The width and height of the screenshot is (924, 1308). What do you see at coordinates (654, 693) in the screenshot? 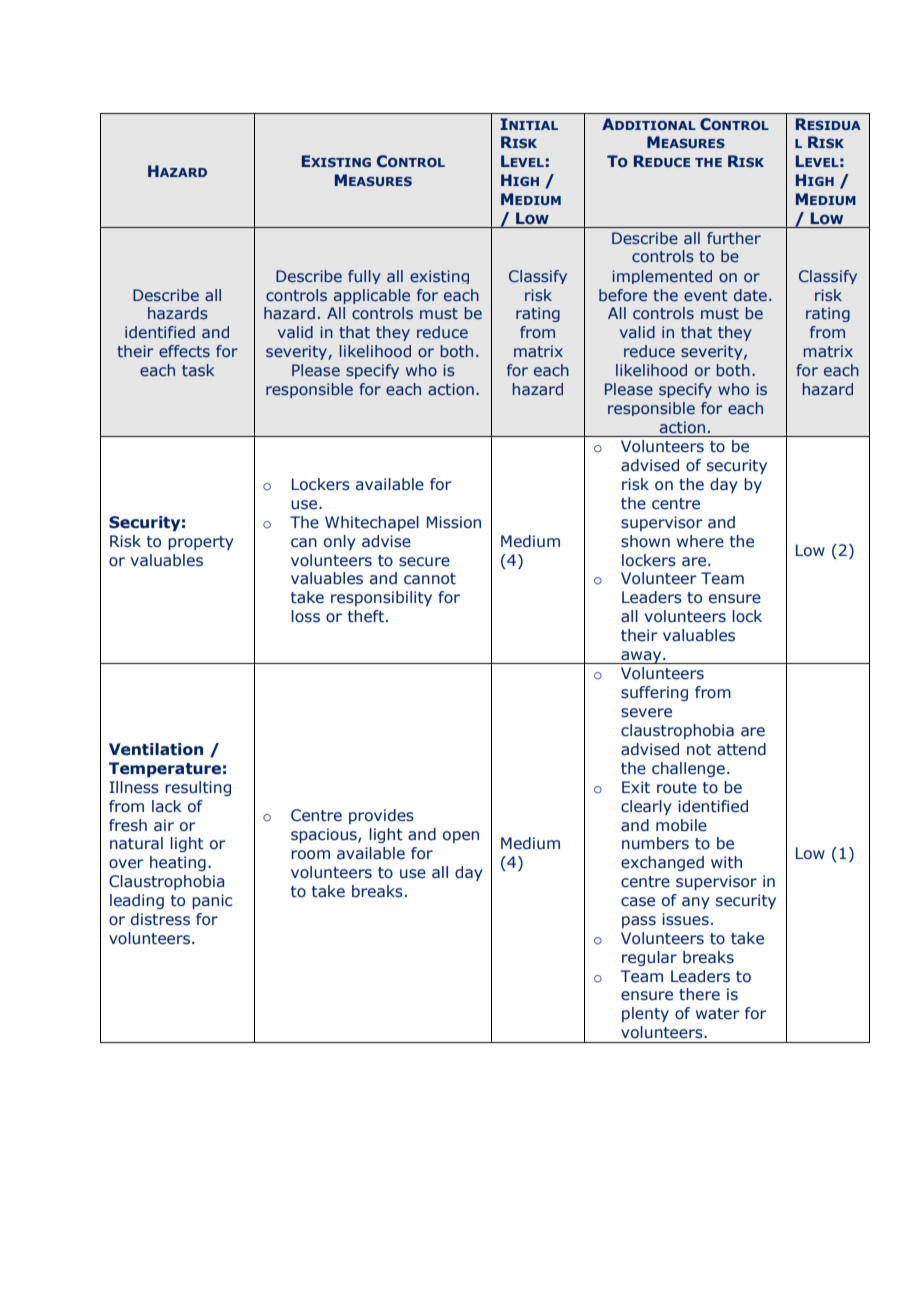
I see `suffering` at bounding box center [654, 693].
